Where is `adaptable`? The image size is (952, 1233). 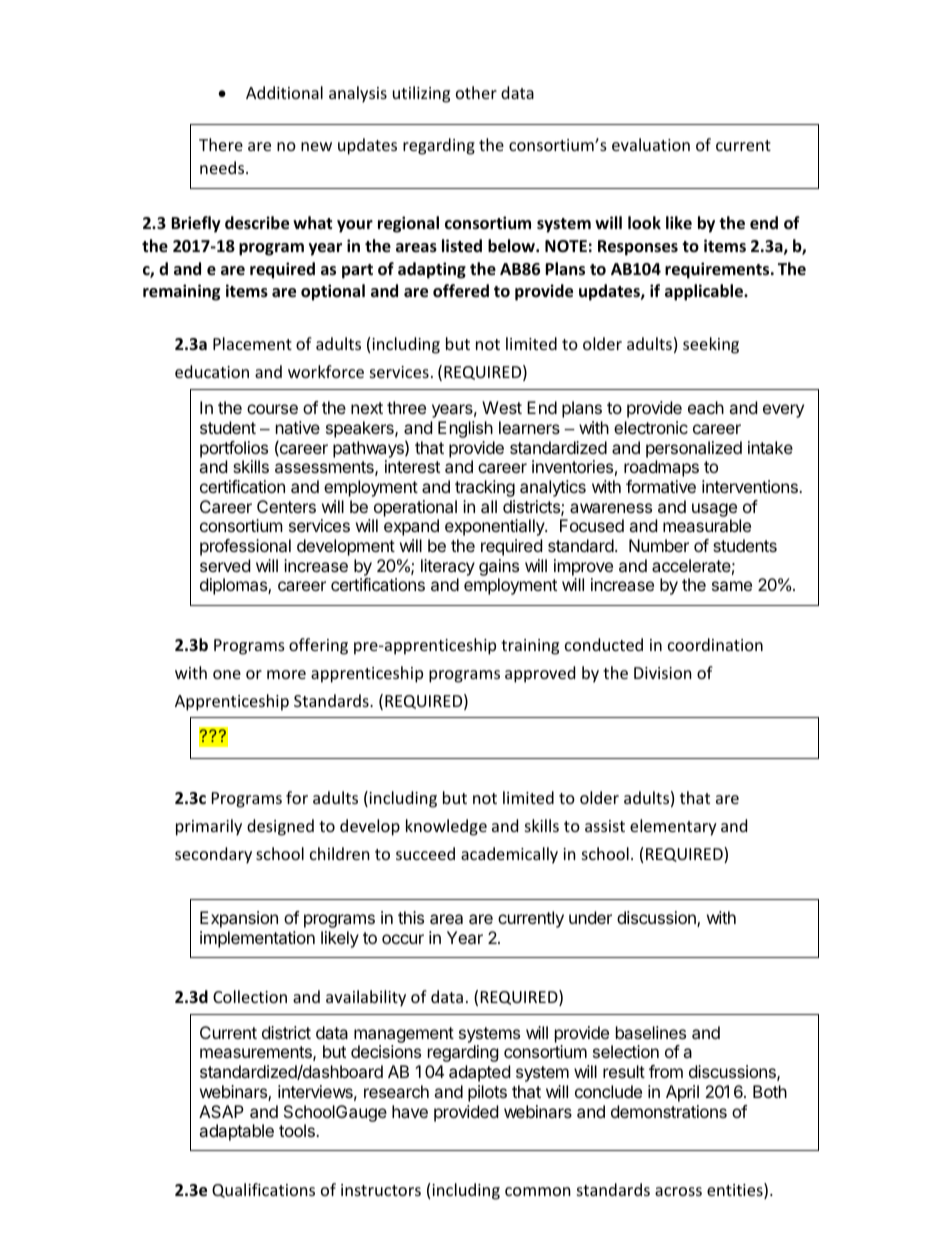
adaptable is located at coordinates (236, 1132).
